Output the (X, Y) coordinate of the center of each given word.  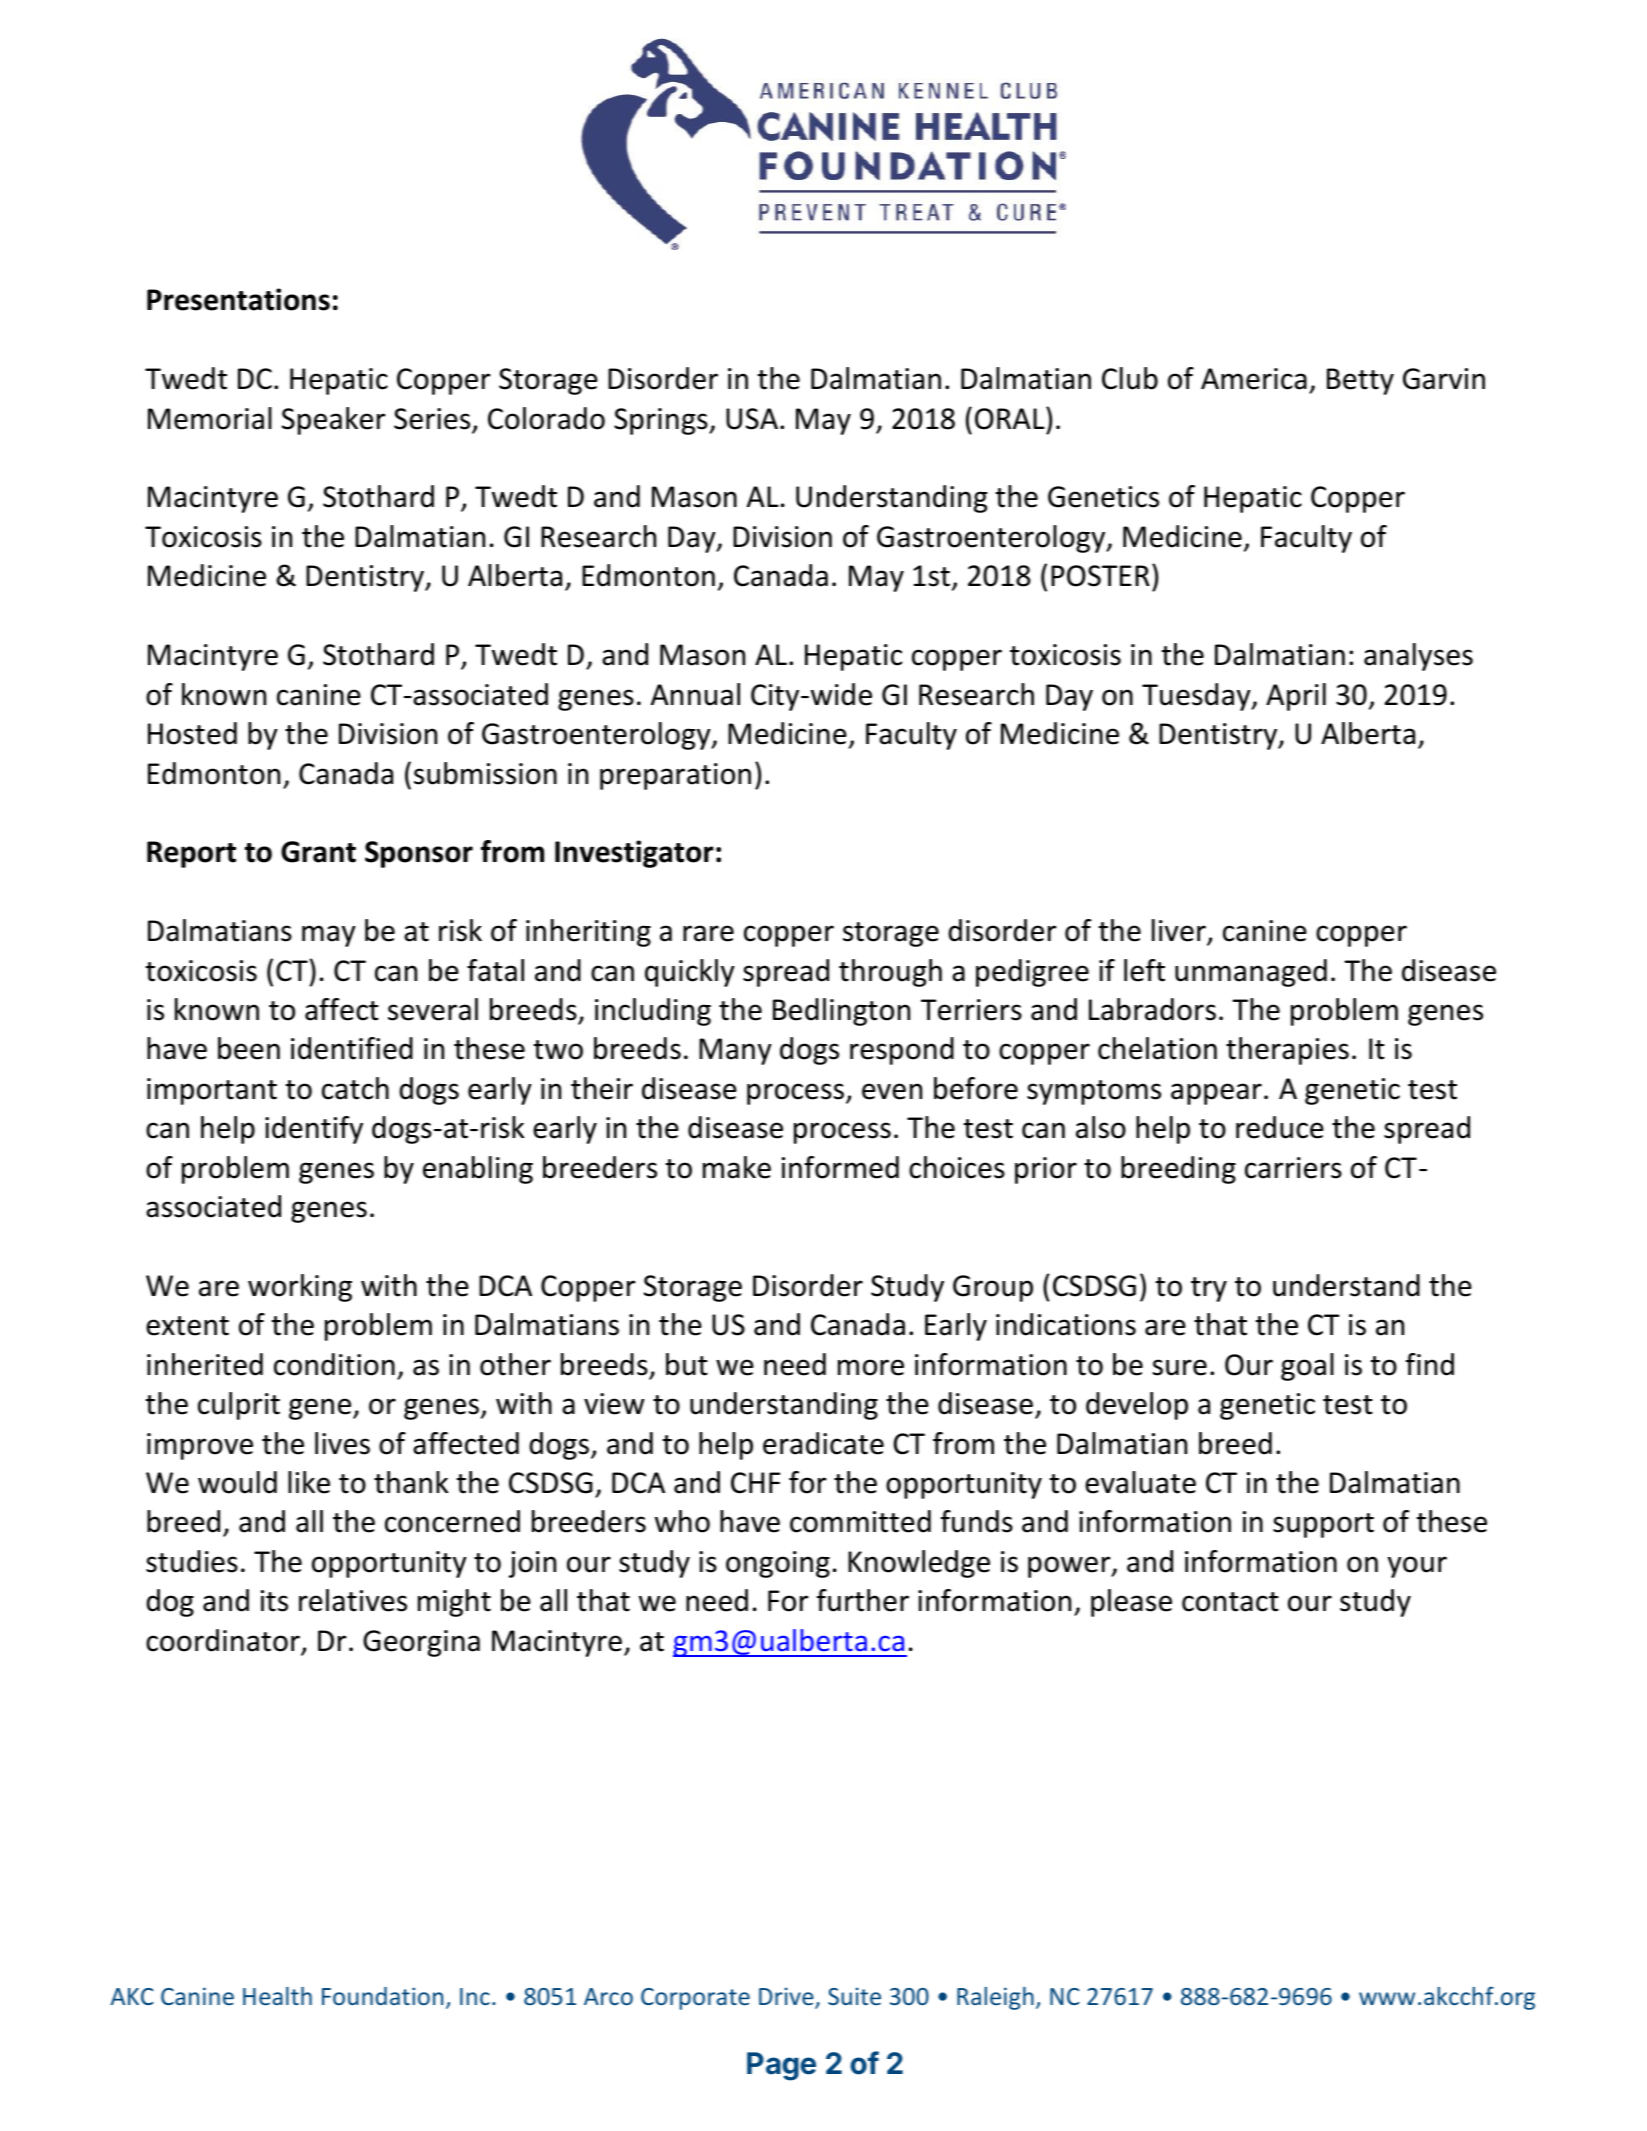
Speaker (334, 421)
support (1323, 1525)
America (1254, 379)
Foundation (382, 1996)
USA (752, 419)
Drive (787, 1997)
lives (342, 1443)
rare (708, 933)
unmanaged (1251, 973)
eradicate (823, 1443)
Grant (318, 852)
